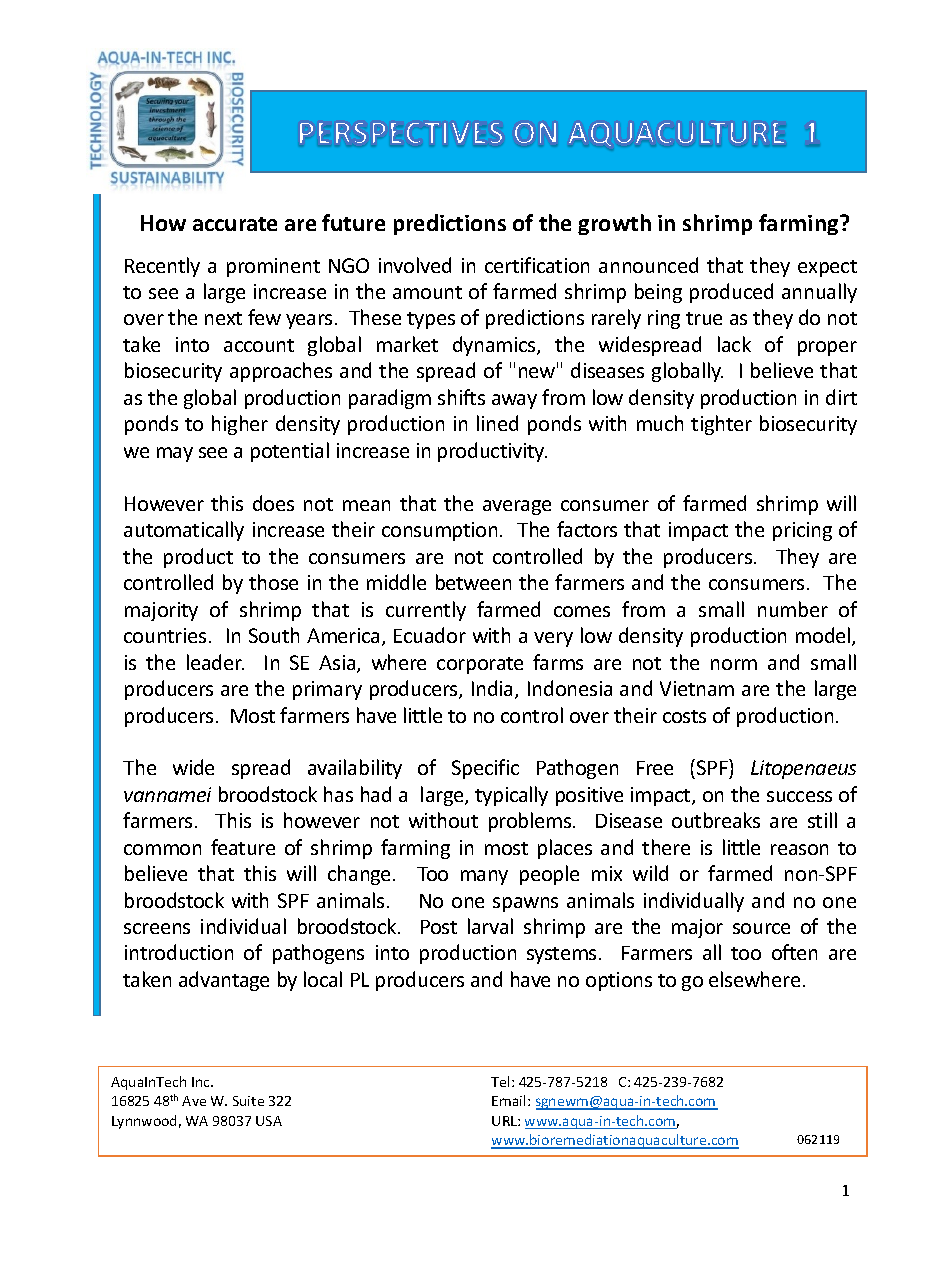 This document has height=1270, width=952. I want to click on pricing, so click(802, 531).
